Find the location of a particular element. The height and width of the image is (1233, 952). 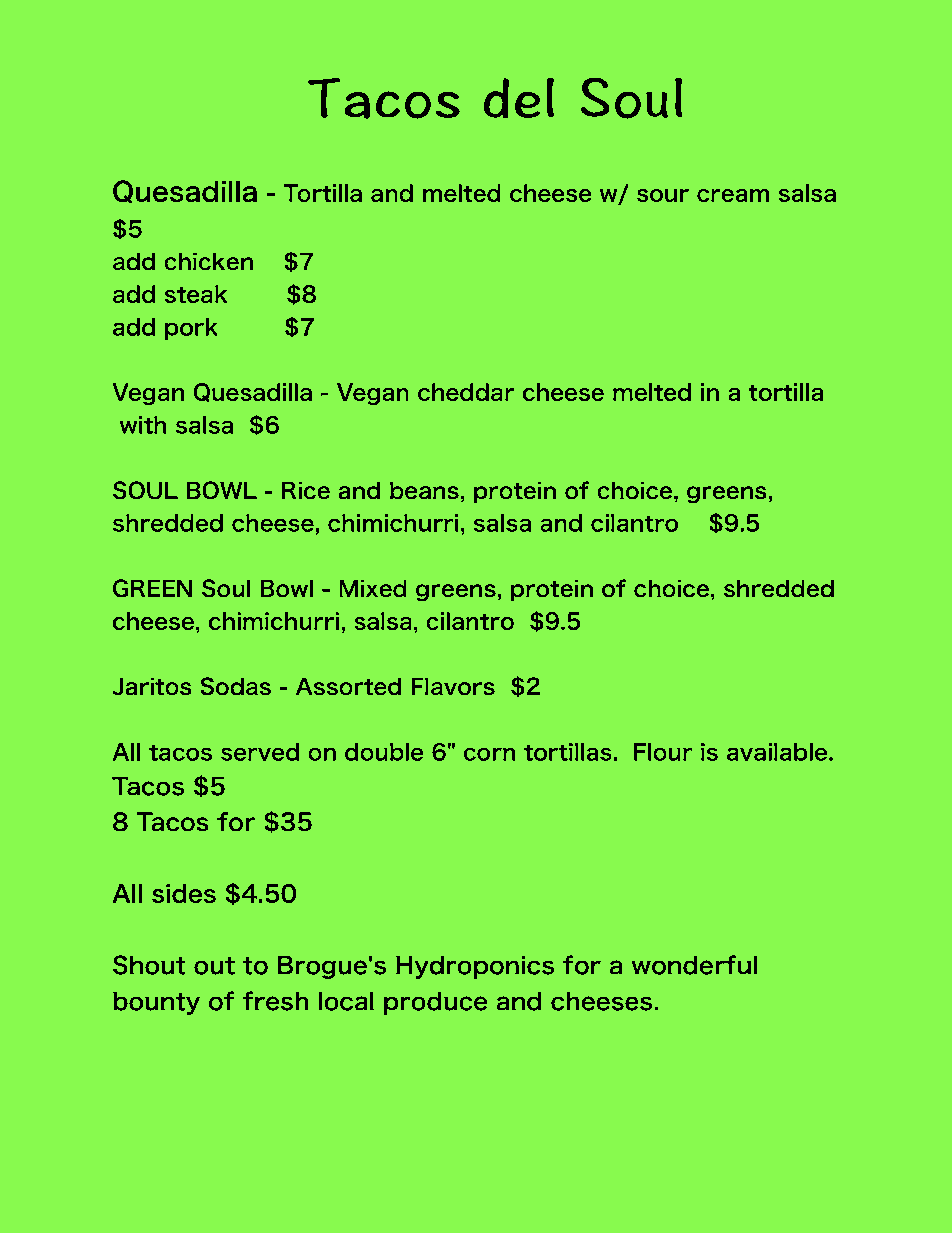

Rice is located at coordinates (306, 490).
